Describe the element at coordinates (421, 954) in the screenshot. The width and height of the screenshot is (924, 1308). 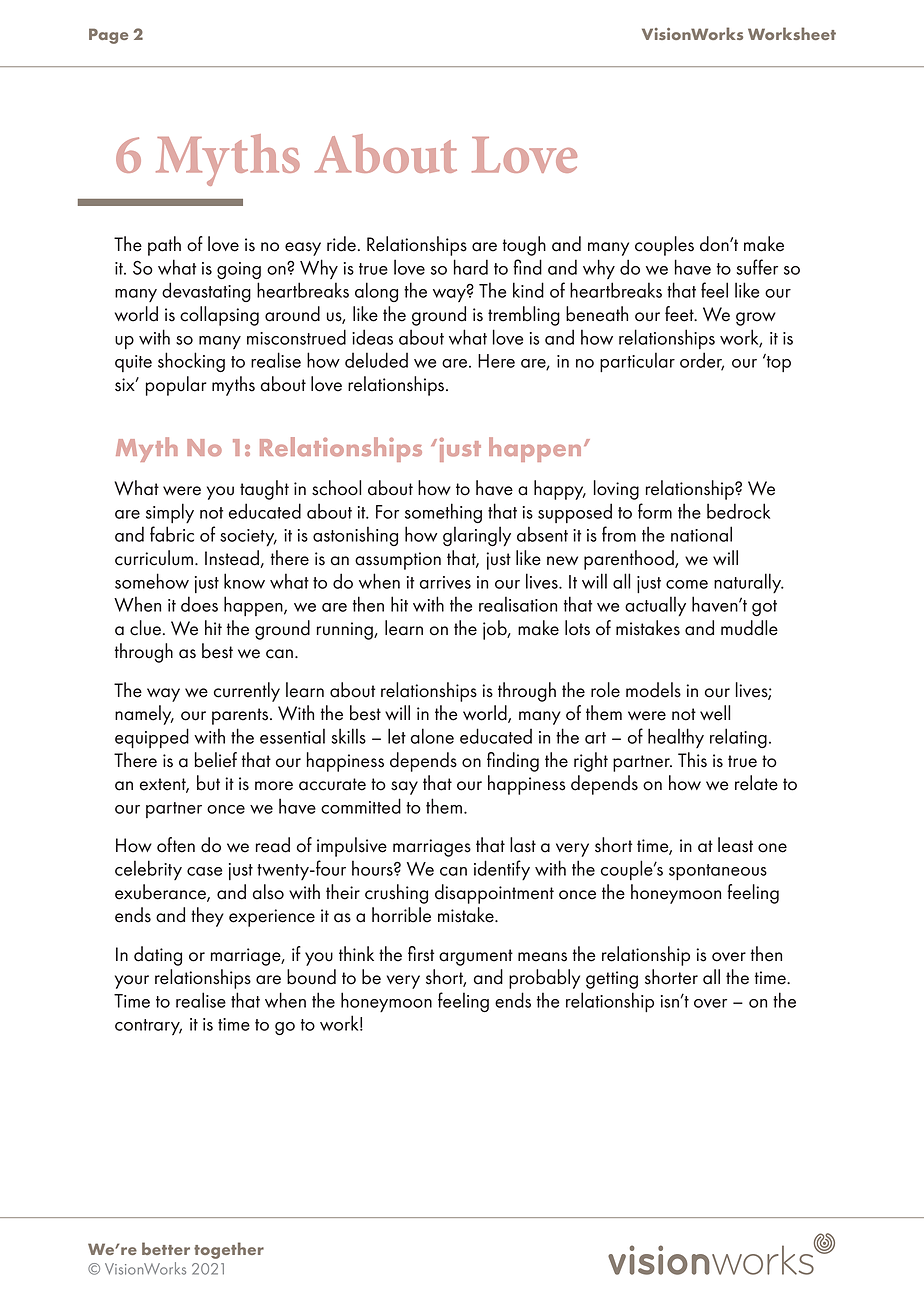
I see `first` at that location.
